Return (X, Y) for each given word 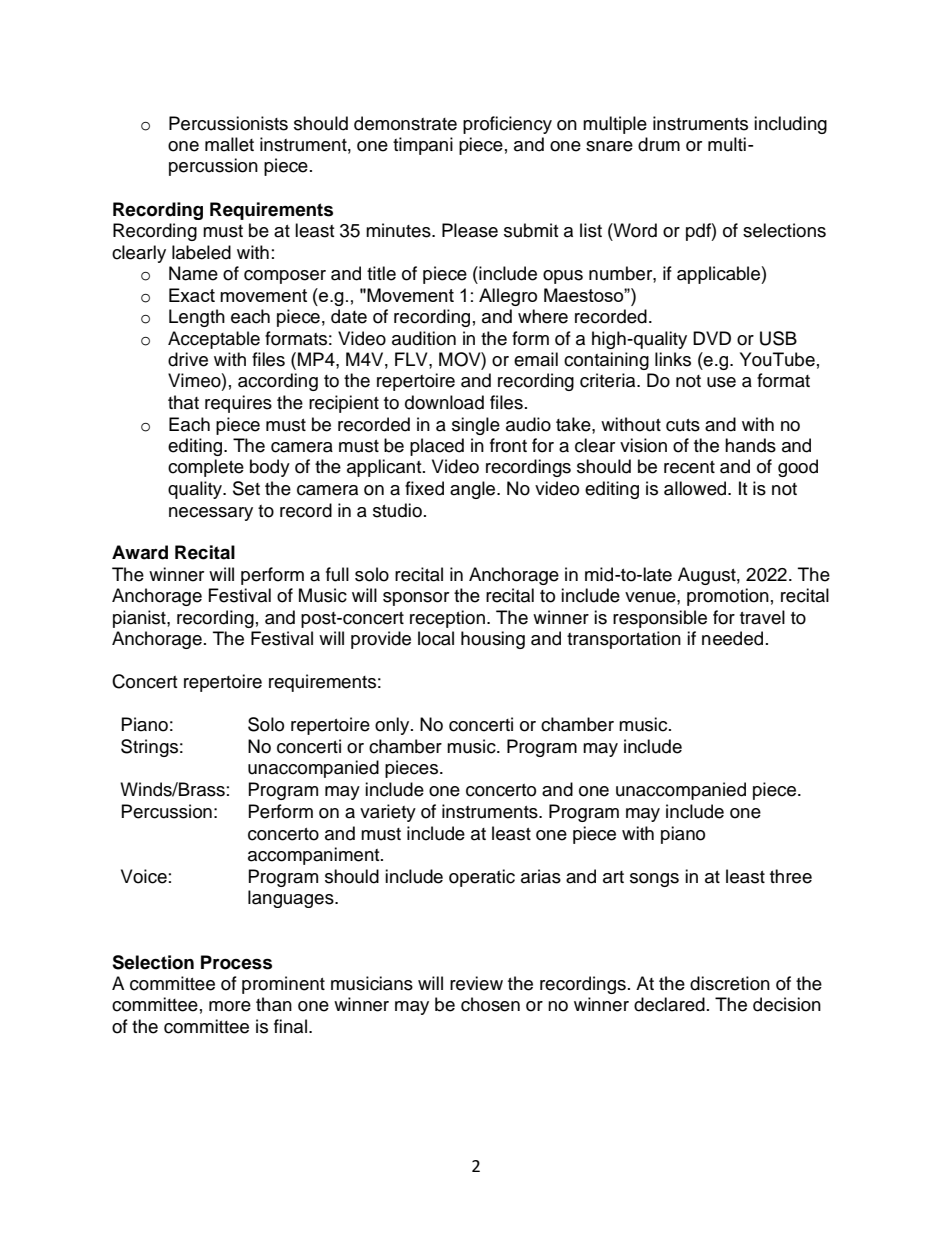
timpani (423, 146)
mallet (229, 144)
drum (659, 144)
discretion (730, 983)
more (230, 1006)
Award (140, 552)
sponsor (416, 599)
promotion (728, 597)
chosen (490, 1004)
